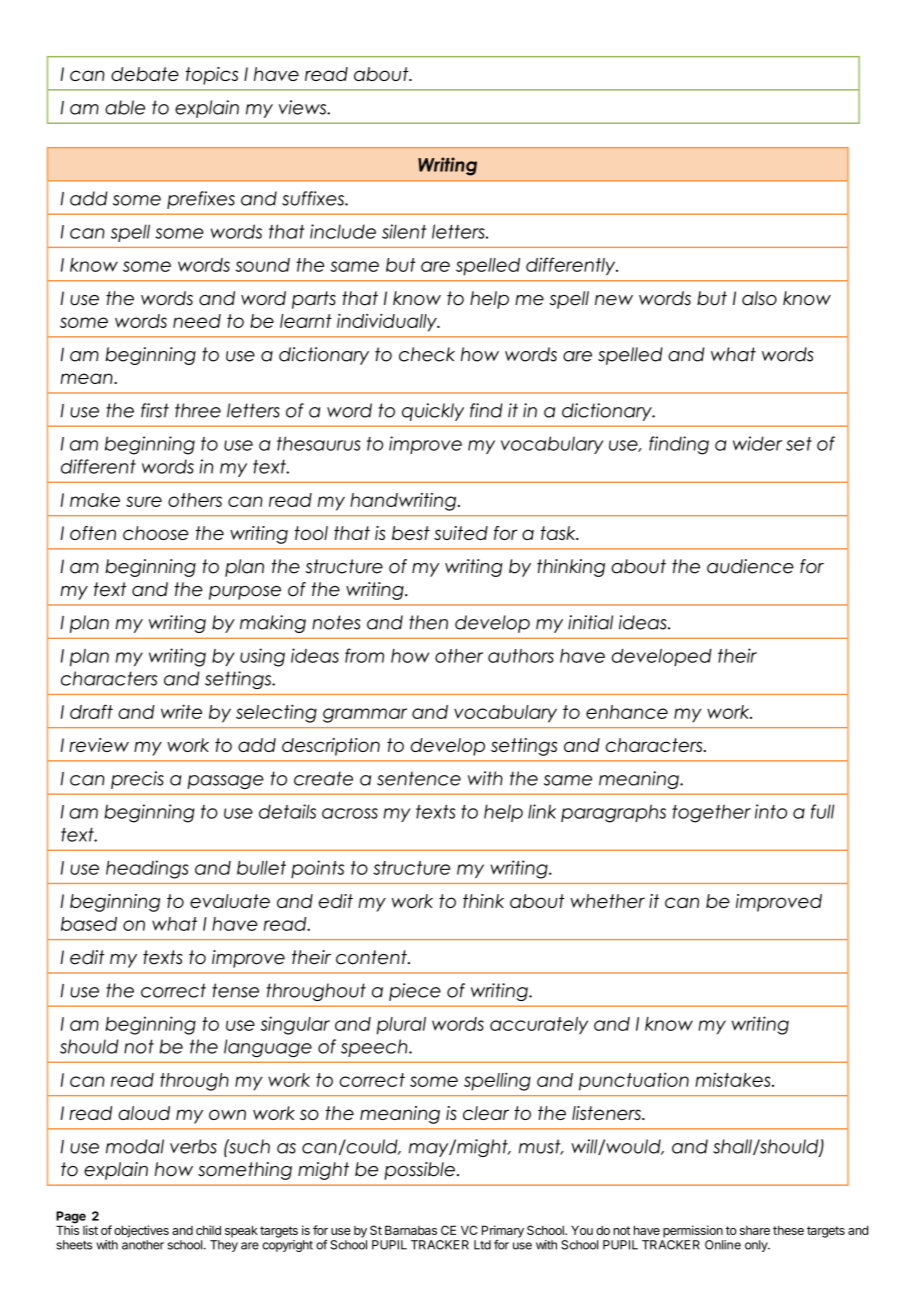 The width and height of the screenshot is (924, 1308). I want to click on then, so click(428, 622).
